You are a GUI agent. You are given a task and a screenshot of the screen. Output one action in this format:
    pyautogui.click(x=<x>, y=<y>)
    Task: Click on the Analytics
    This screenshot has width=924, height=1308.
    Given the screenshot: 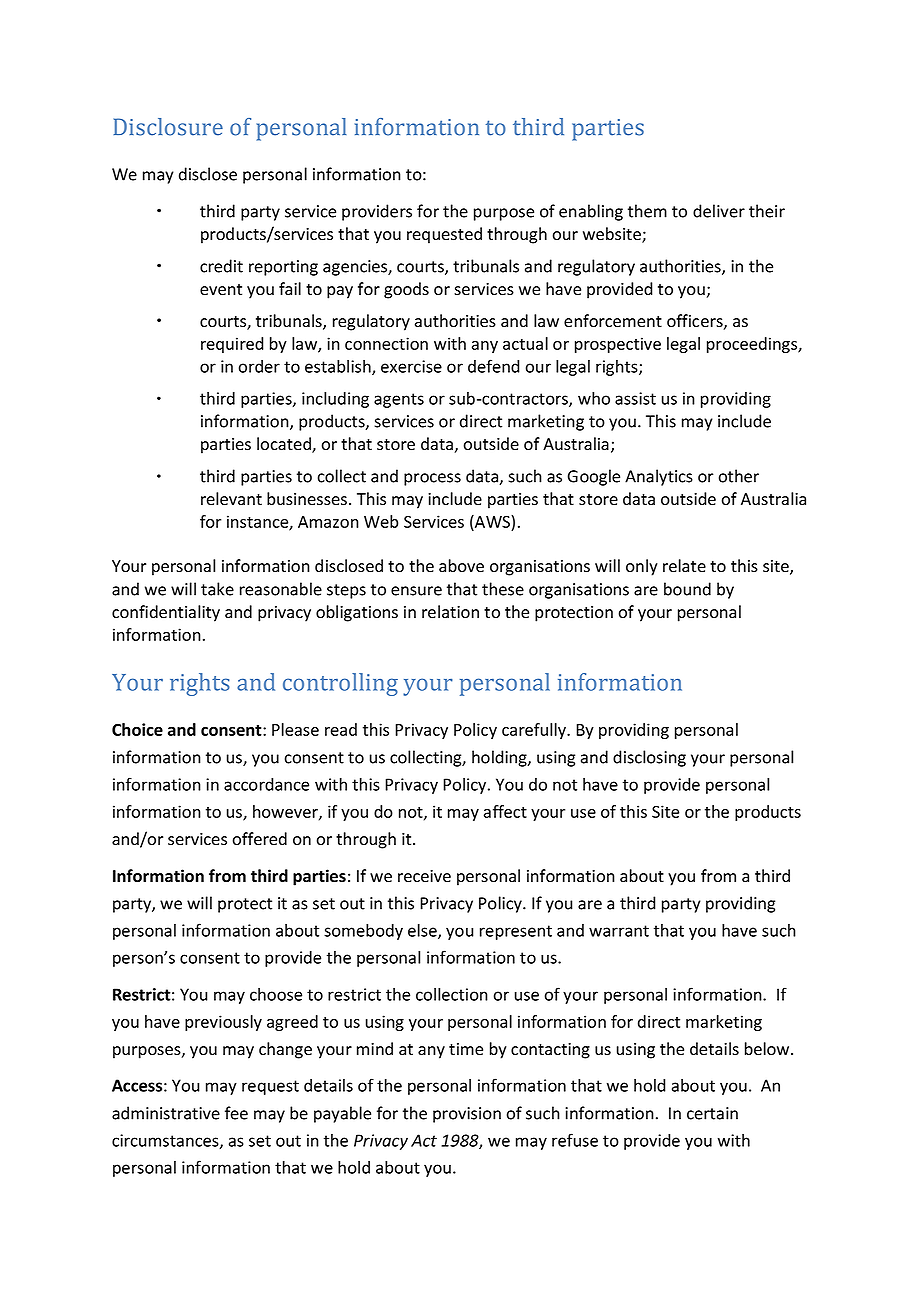 What is the action you would take?
    pyautogui.click(x=659, y=477)
